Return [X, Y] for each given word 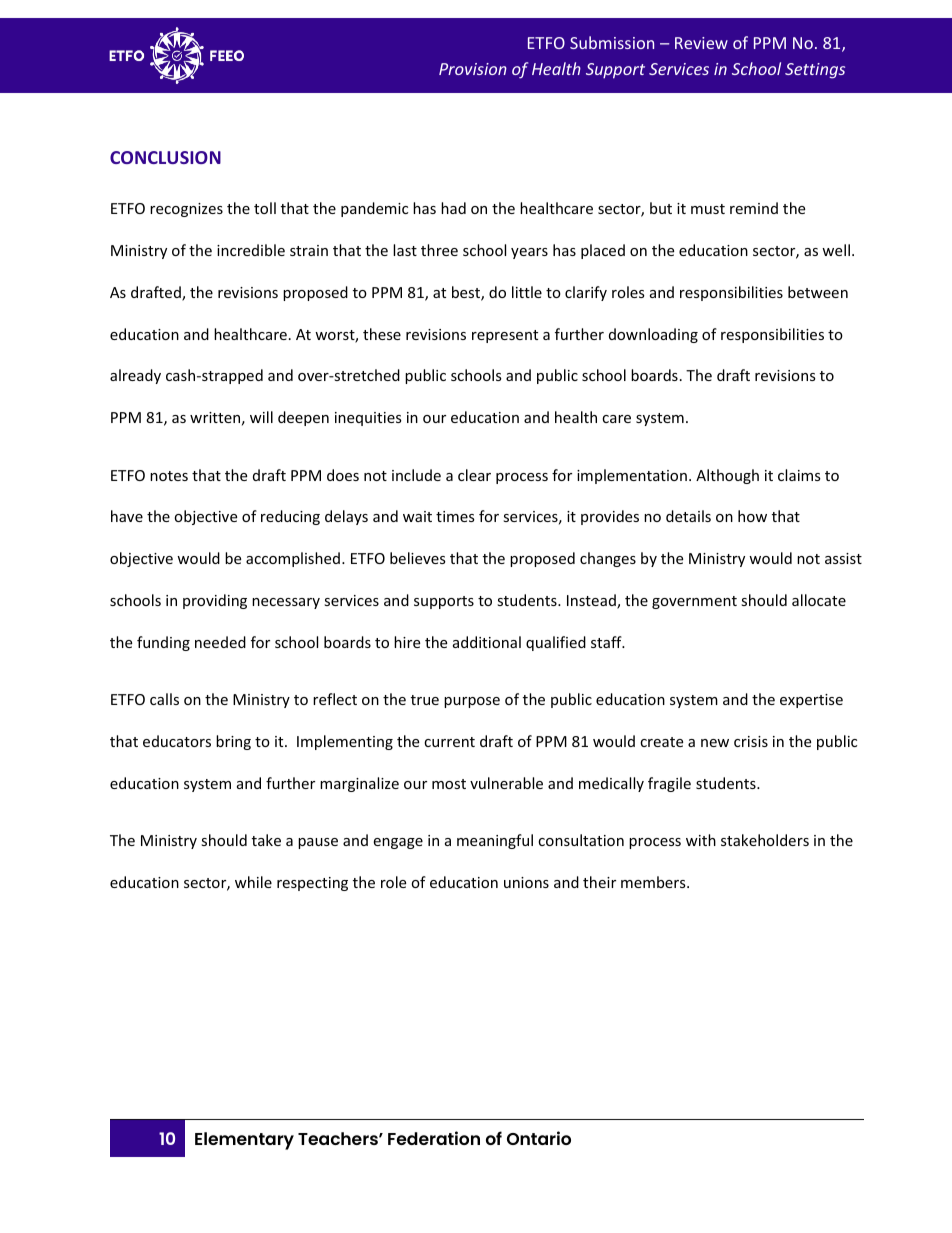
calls [164, 699]
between [818, 292]
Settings [815, 71]
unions [526, 882]
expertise [811, 701]
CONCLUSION [165, 157]
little [527, 292]
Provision [473, 69]
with [701, 840]
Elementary [244, 1141]
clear [474, 475]
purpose [472, 702]
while [253, 882]
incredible [251, 250]
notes [169, 476]
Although [727, 476]
